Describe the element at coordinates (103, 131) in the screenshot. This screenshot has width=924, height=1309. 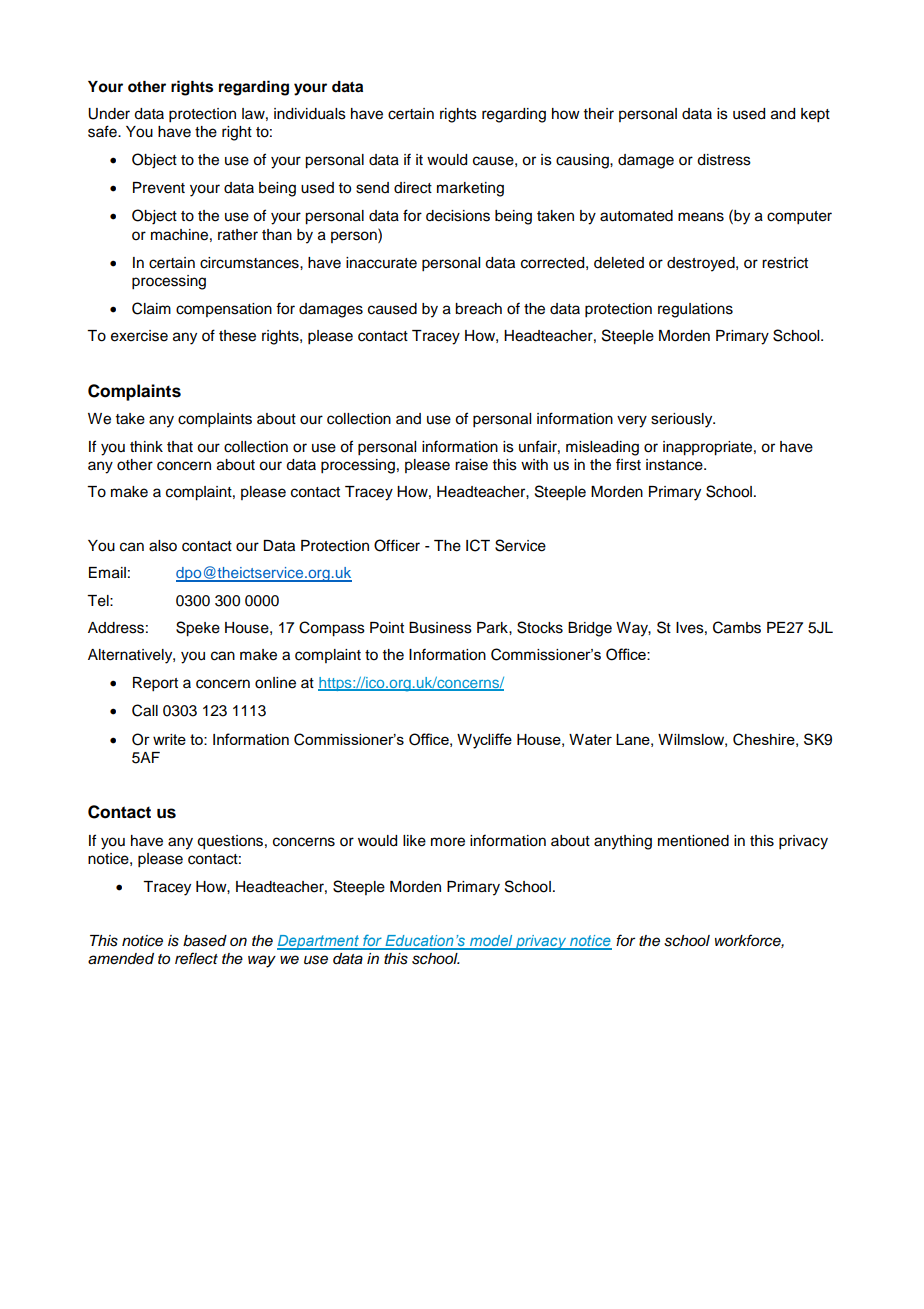
I see `safe` at that location.
